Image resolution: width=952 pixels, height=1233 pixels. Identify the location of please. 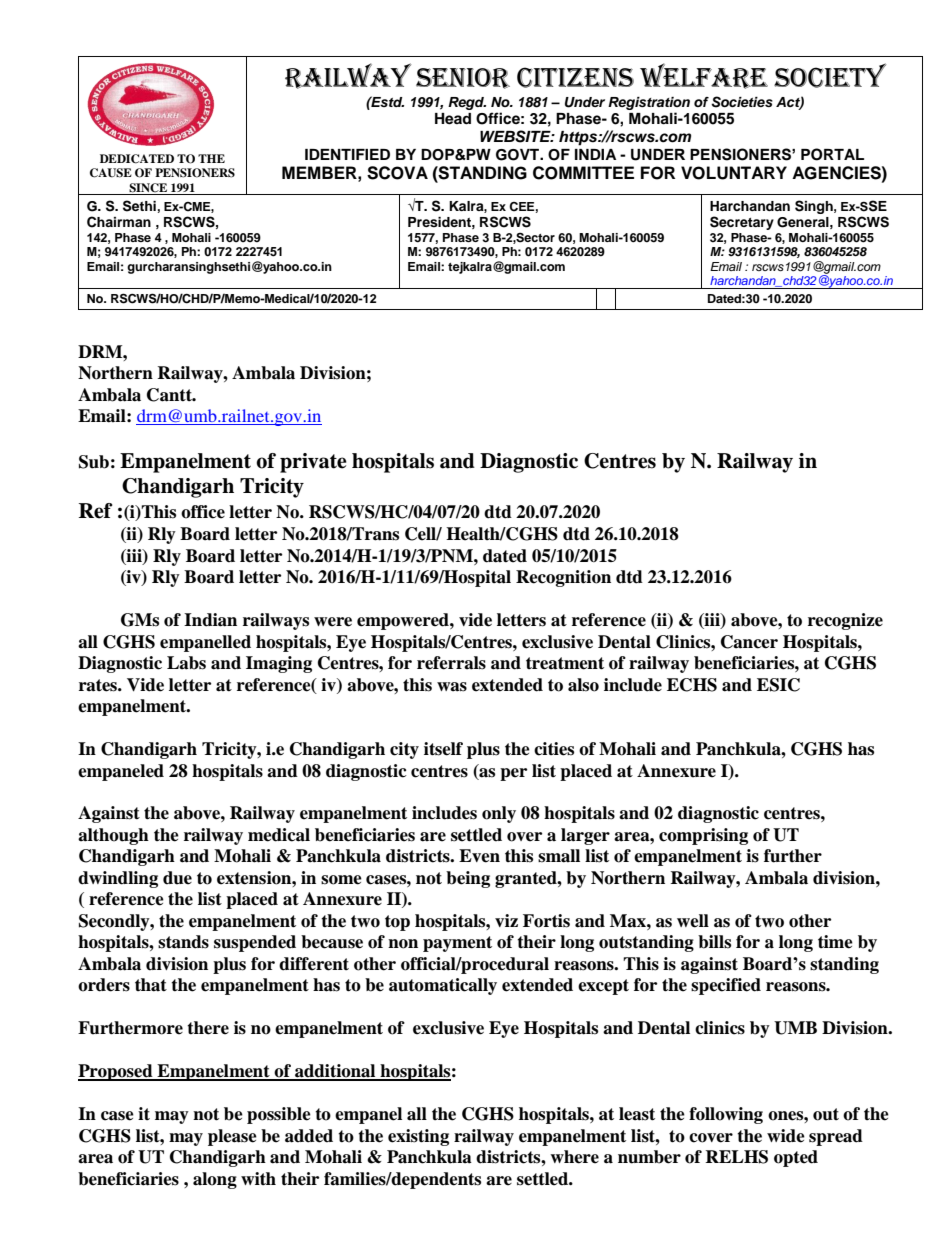
(232, 1137).
